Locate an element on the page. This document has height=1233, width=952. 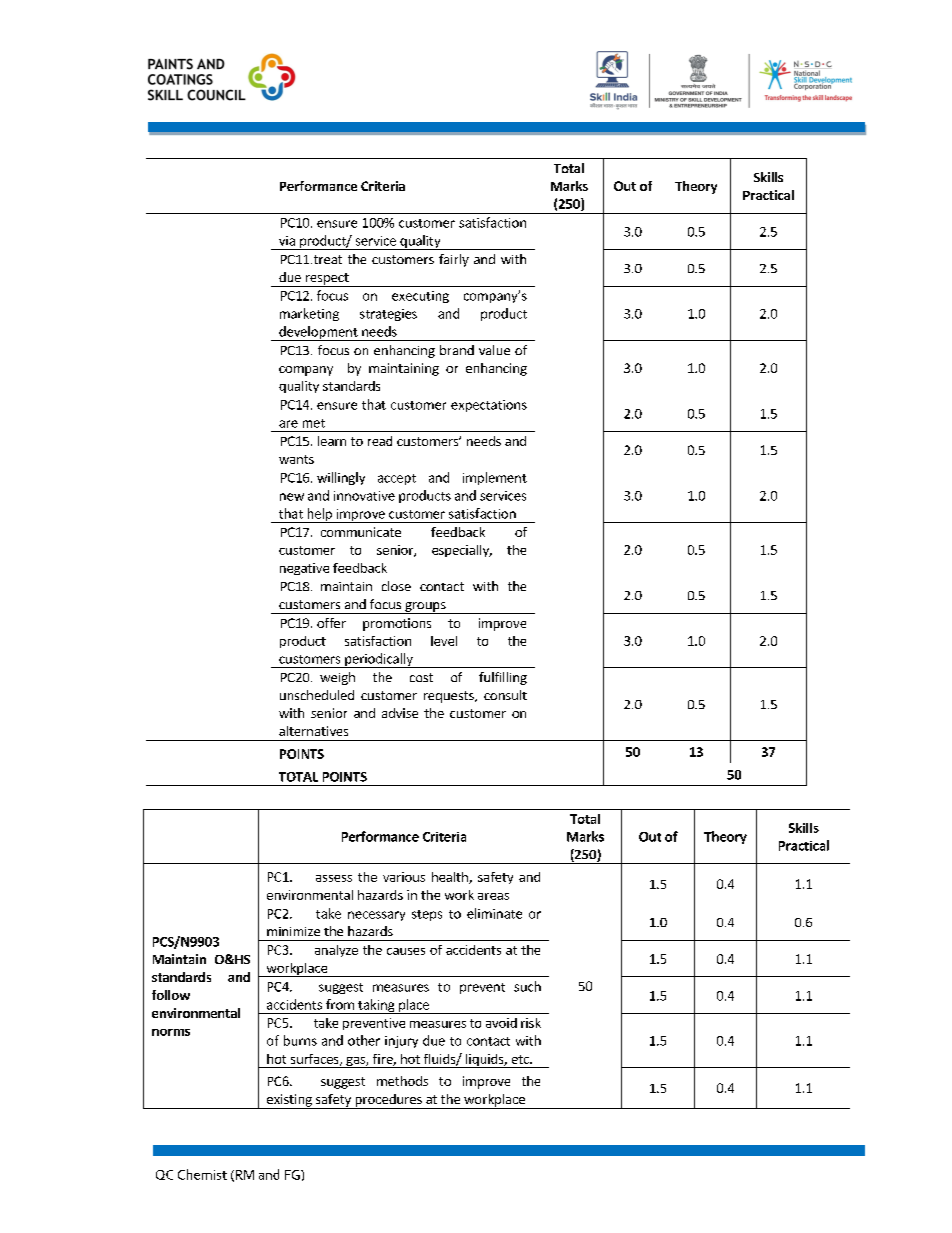
consult is located at coordinates (505, 695).
